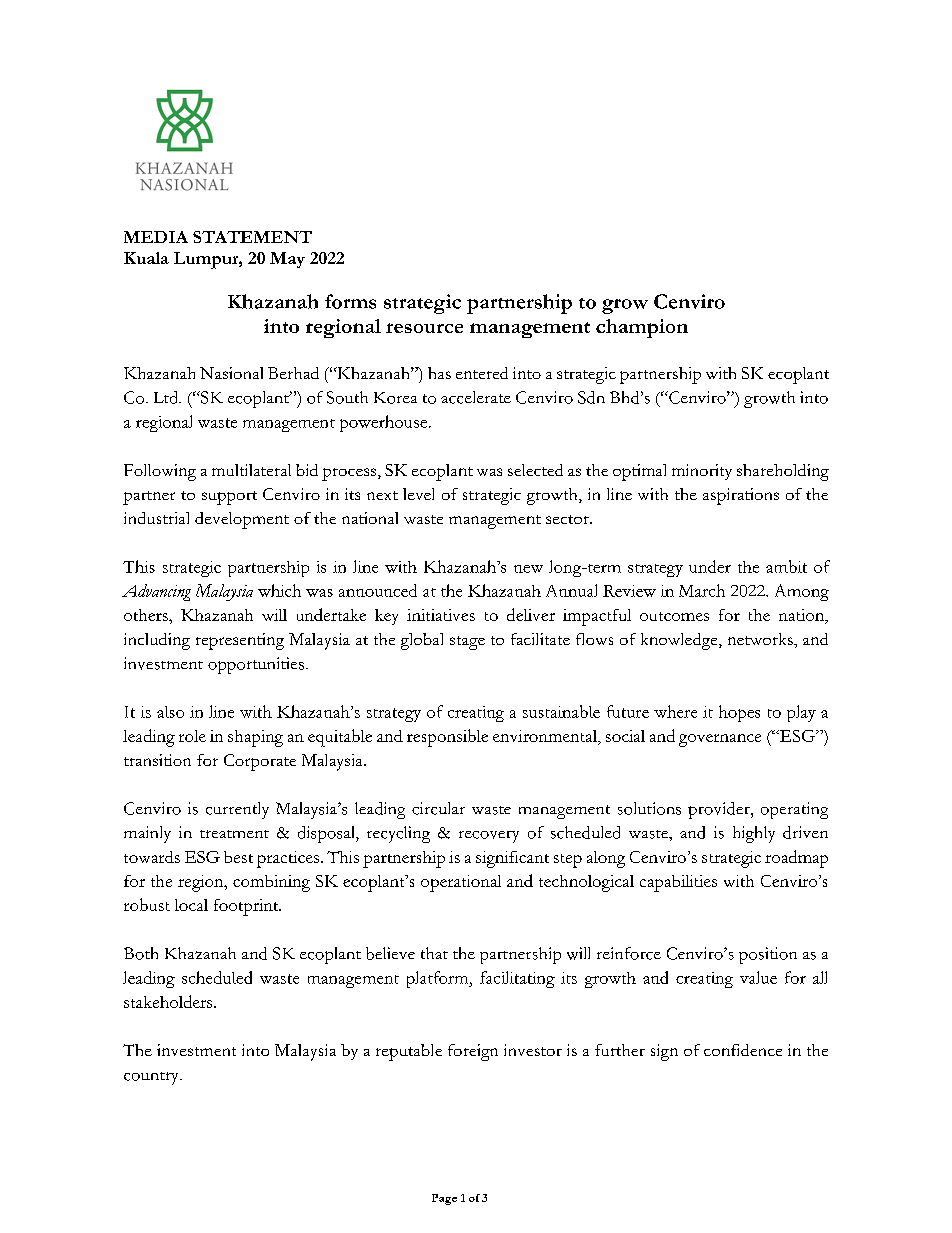 This document has height=1233, width=952. I want to click on confidence, so click(743, 1050).
